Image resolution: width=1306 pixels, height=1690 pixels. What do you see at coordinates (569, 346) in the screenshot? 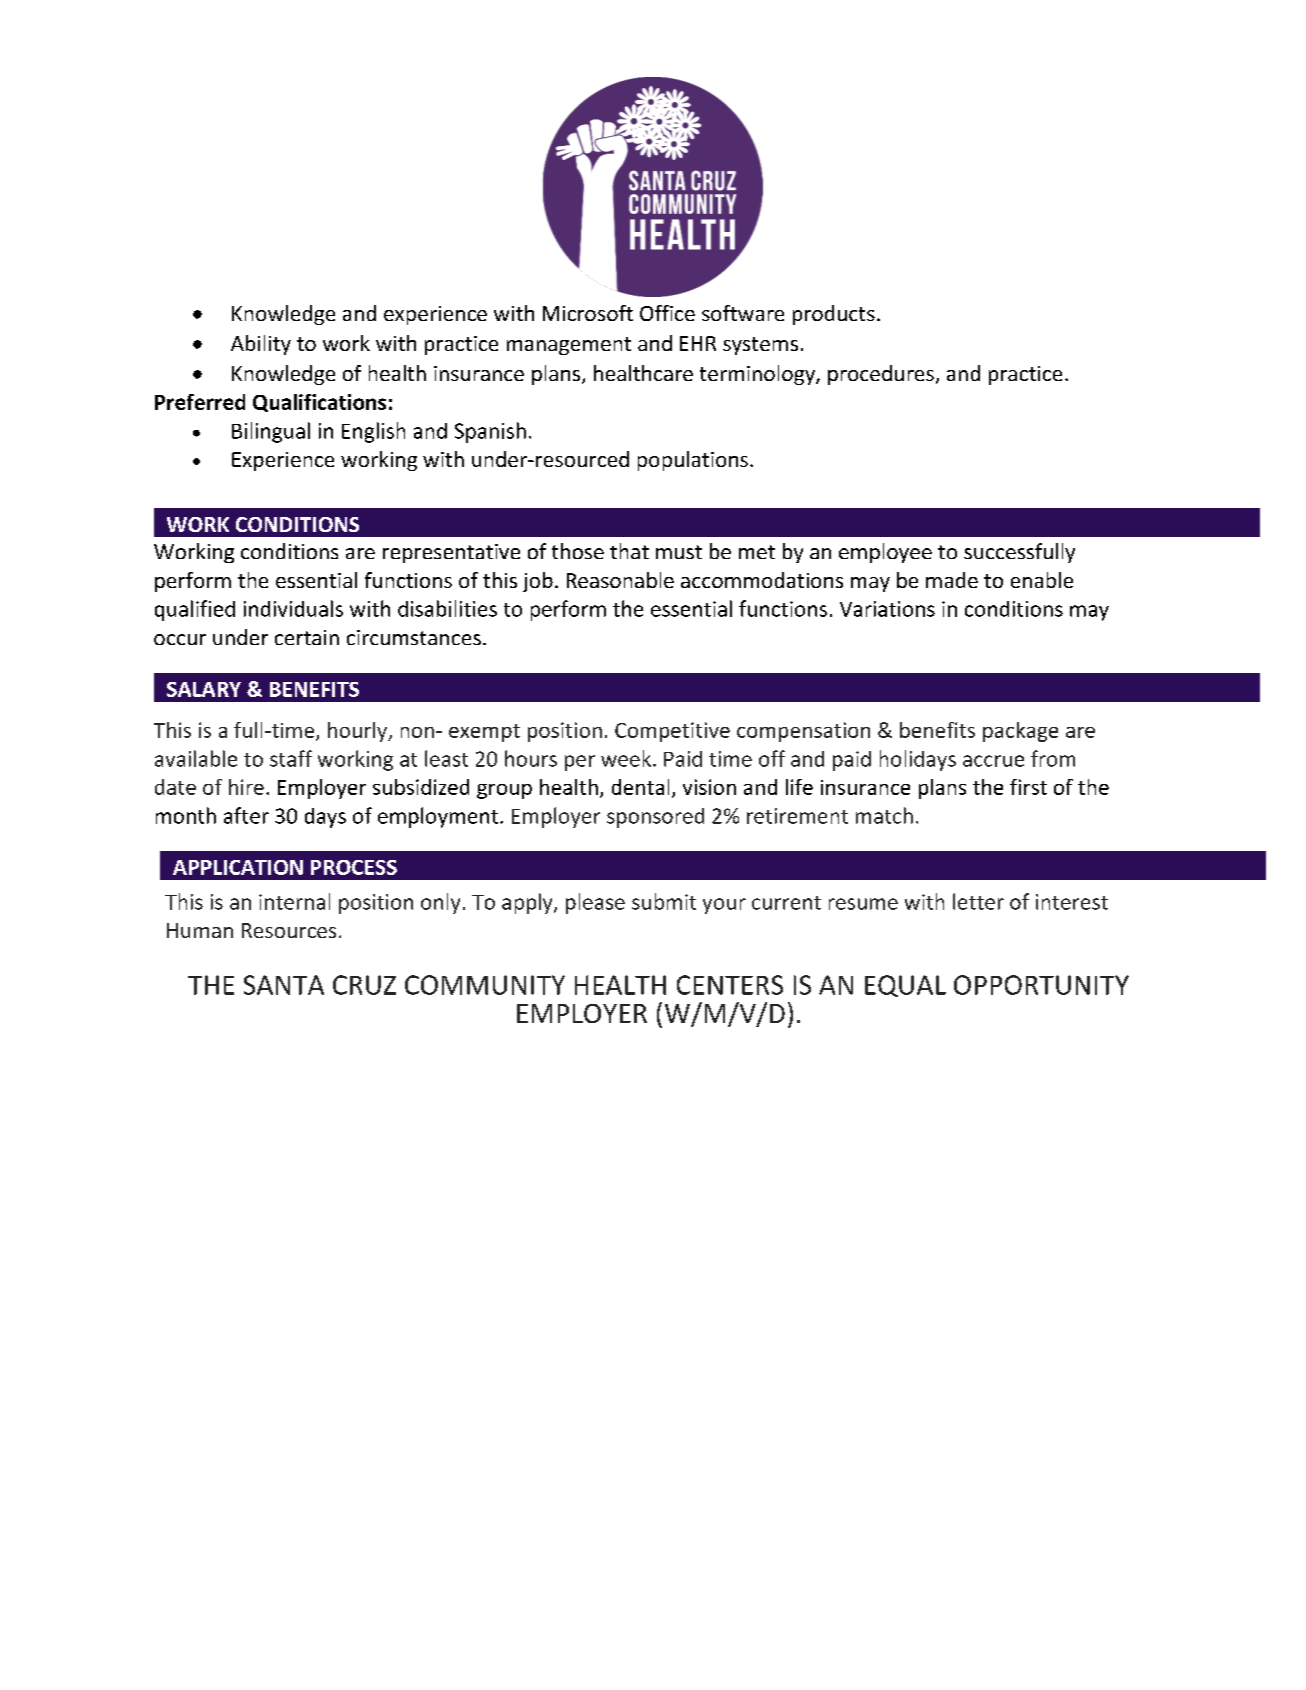
I see `management` at bounding box center [569, 346].
